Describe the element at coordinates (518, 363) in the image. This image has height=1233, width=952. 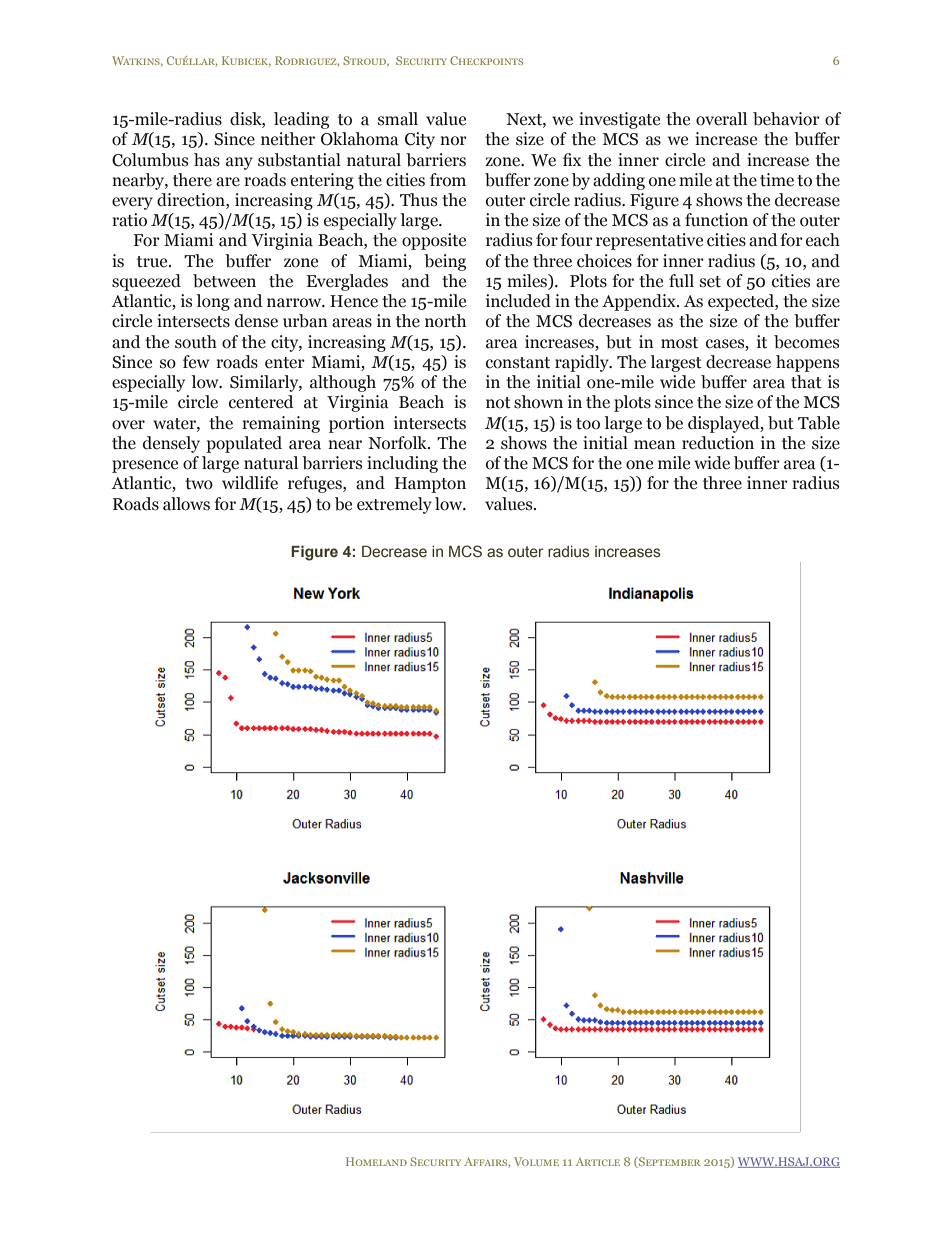
I see `constant` at that location.
